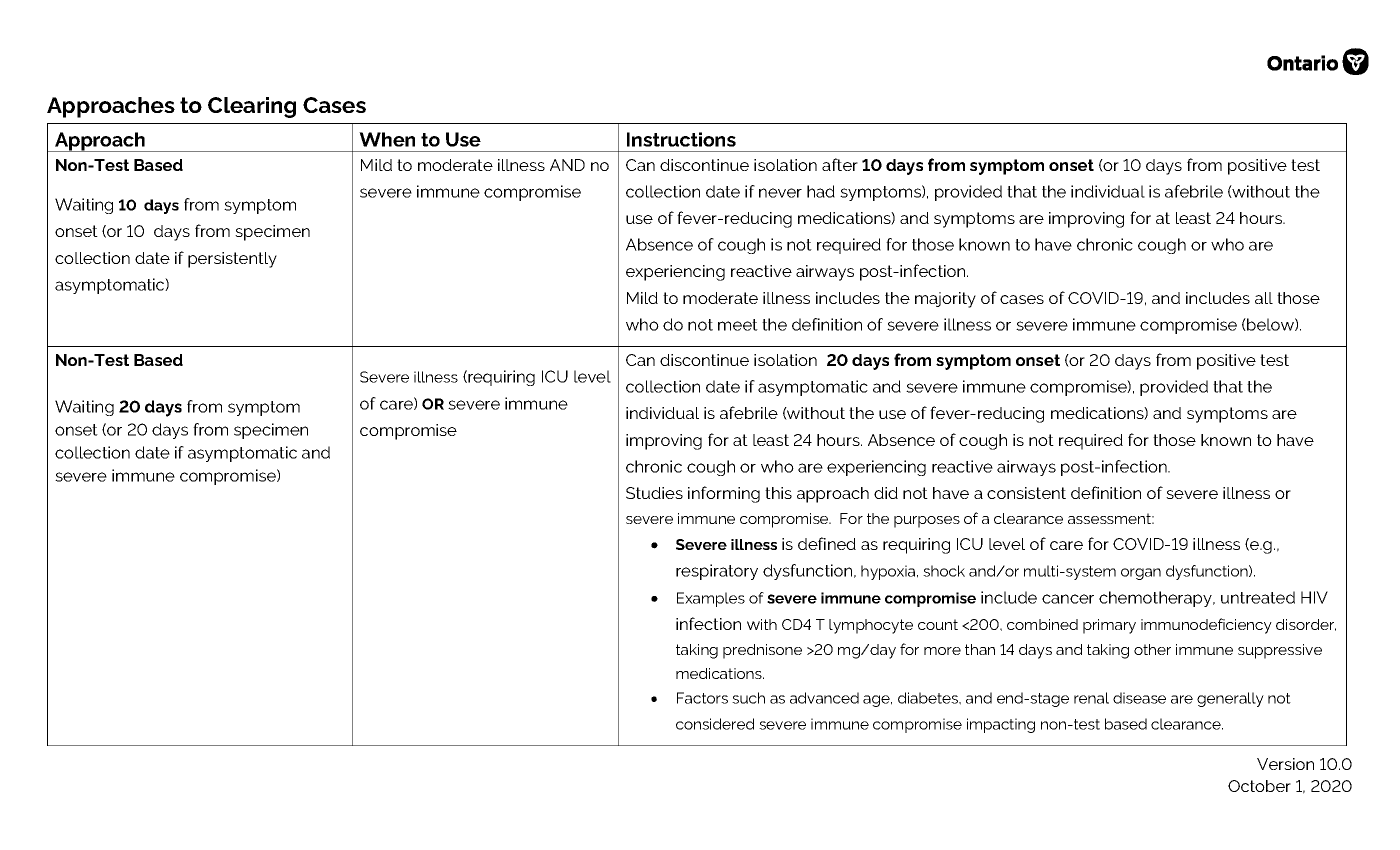 This document has height=850, width=1400. Describe the element at coordinates (654, 493) in the document. I see `Studies` at that location.
